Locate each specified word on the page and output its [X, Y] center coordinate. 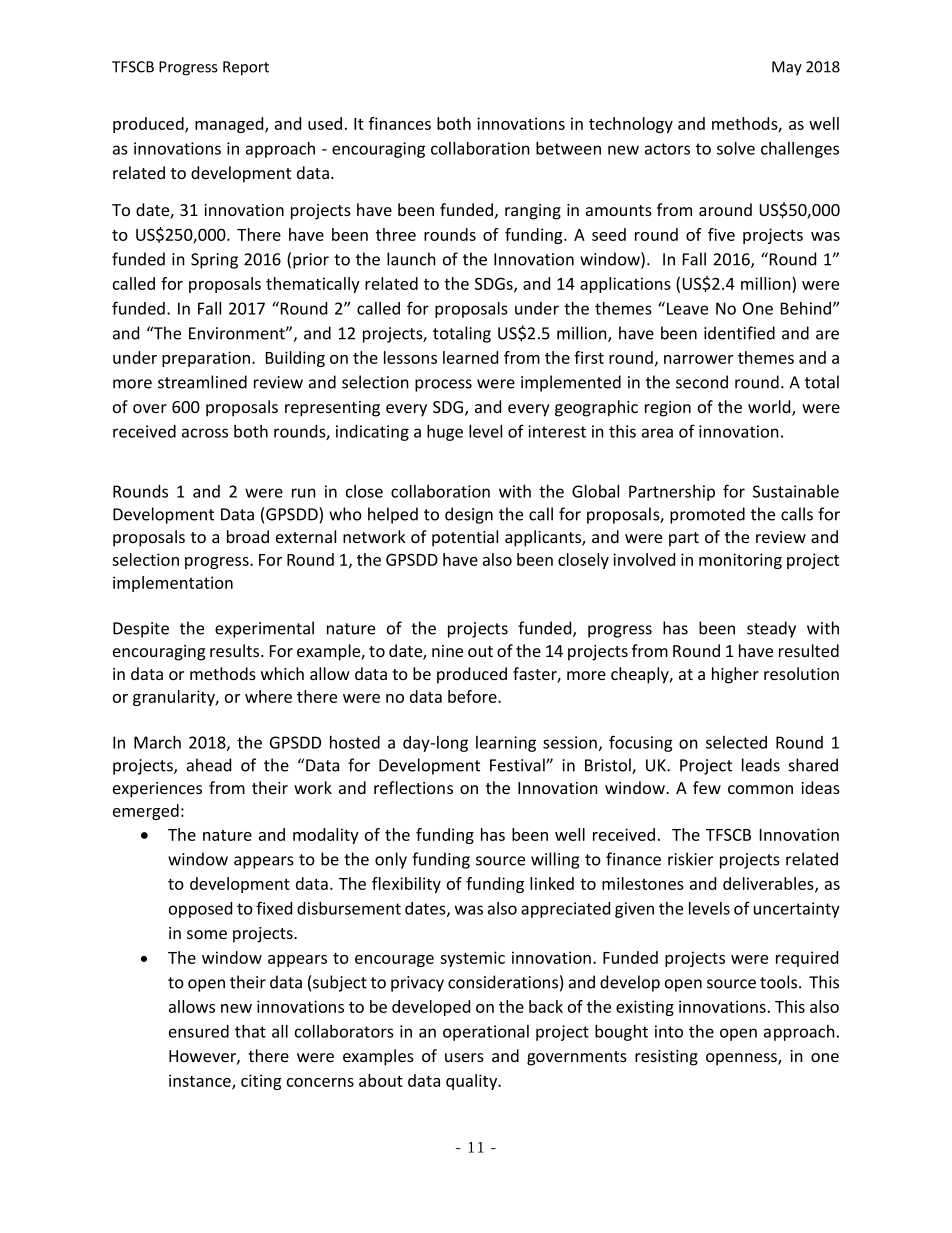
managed [230, 125]
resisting [666, 1058]
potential [465, 538]
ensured [199, 1031]
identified [739, 333]
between [568, 148]
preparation [207, 359]
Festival [518, 765]
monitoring [740, 561]
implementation [173, 584]
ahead [209, 765]
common [760, 789]
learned [470, 357]
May [787, 68]
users [464, 1057]
